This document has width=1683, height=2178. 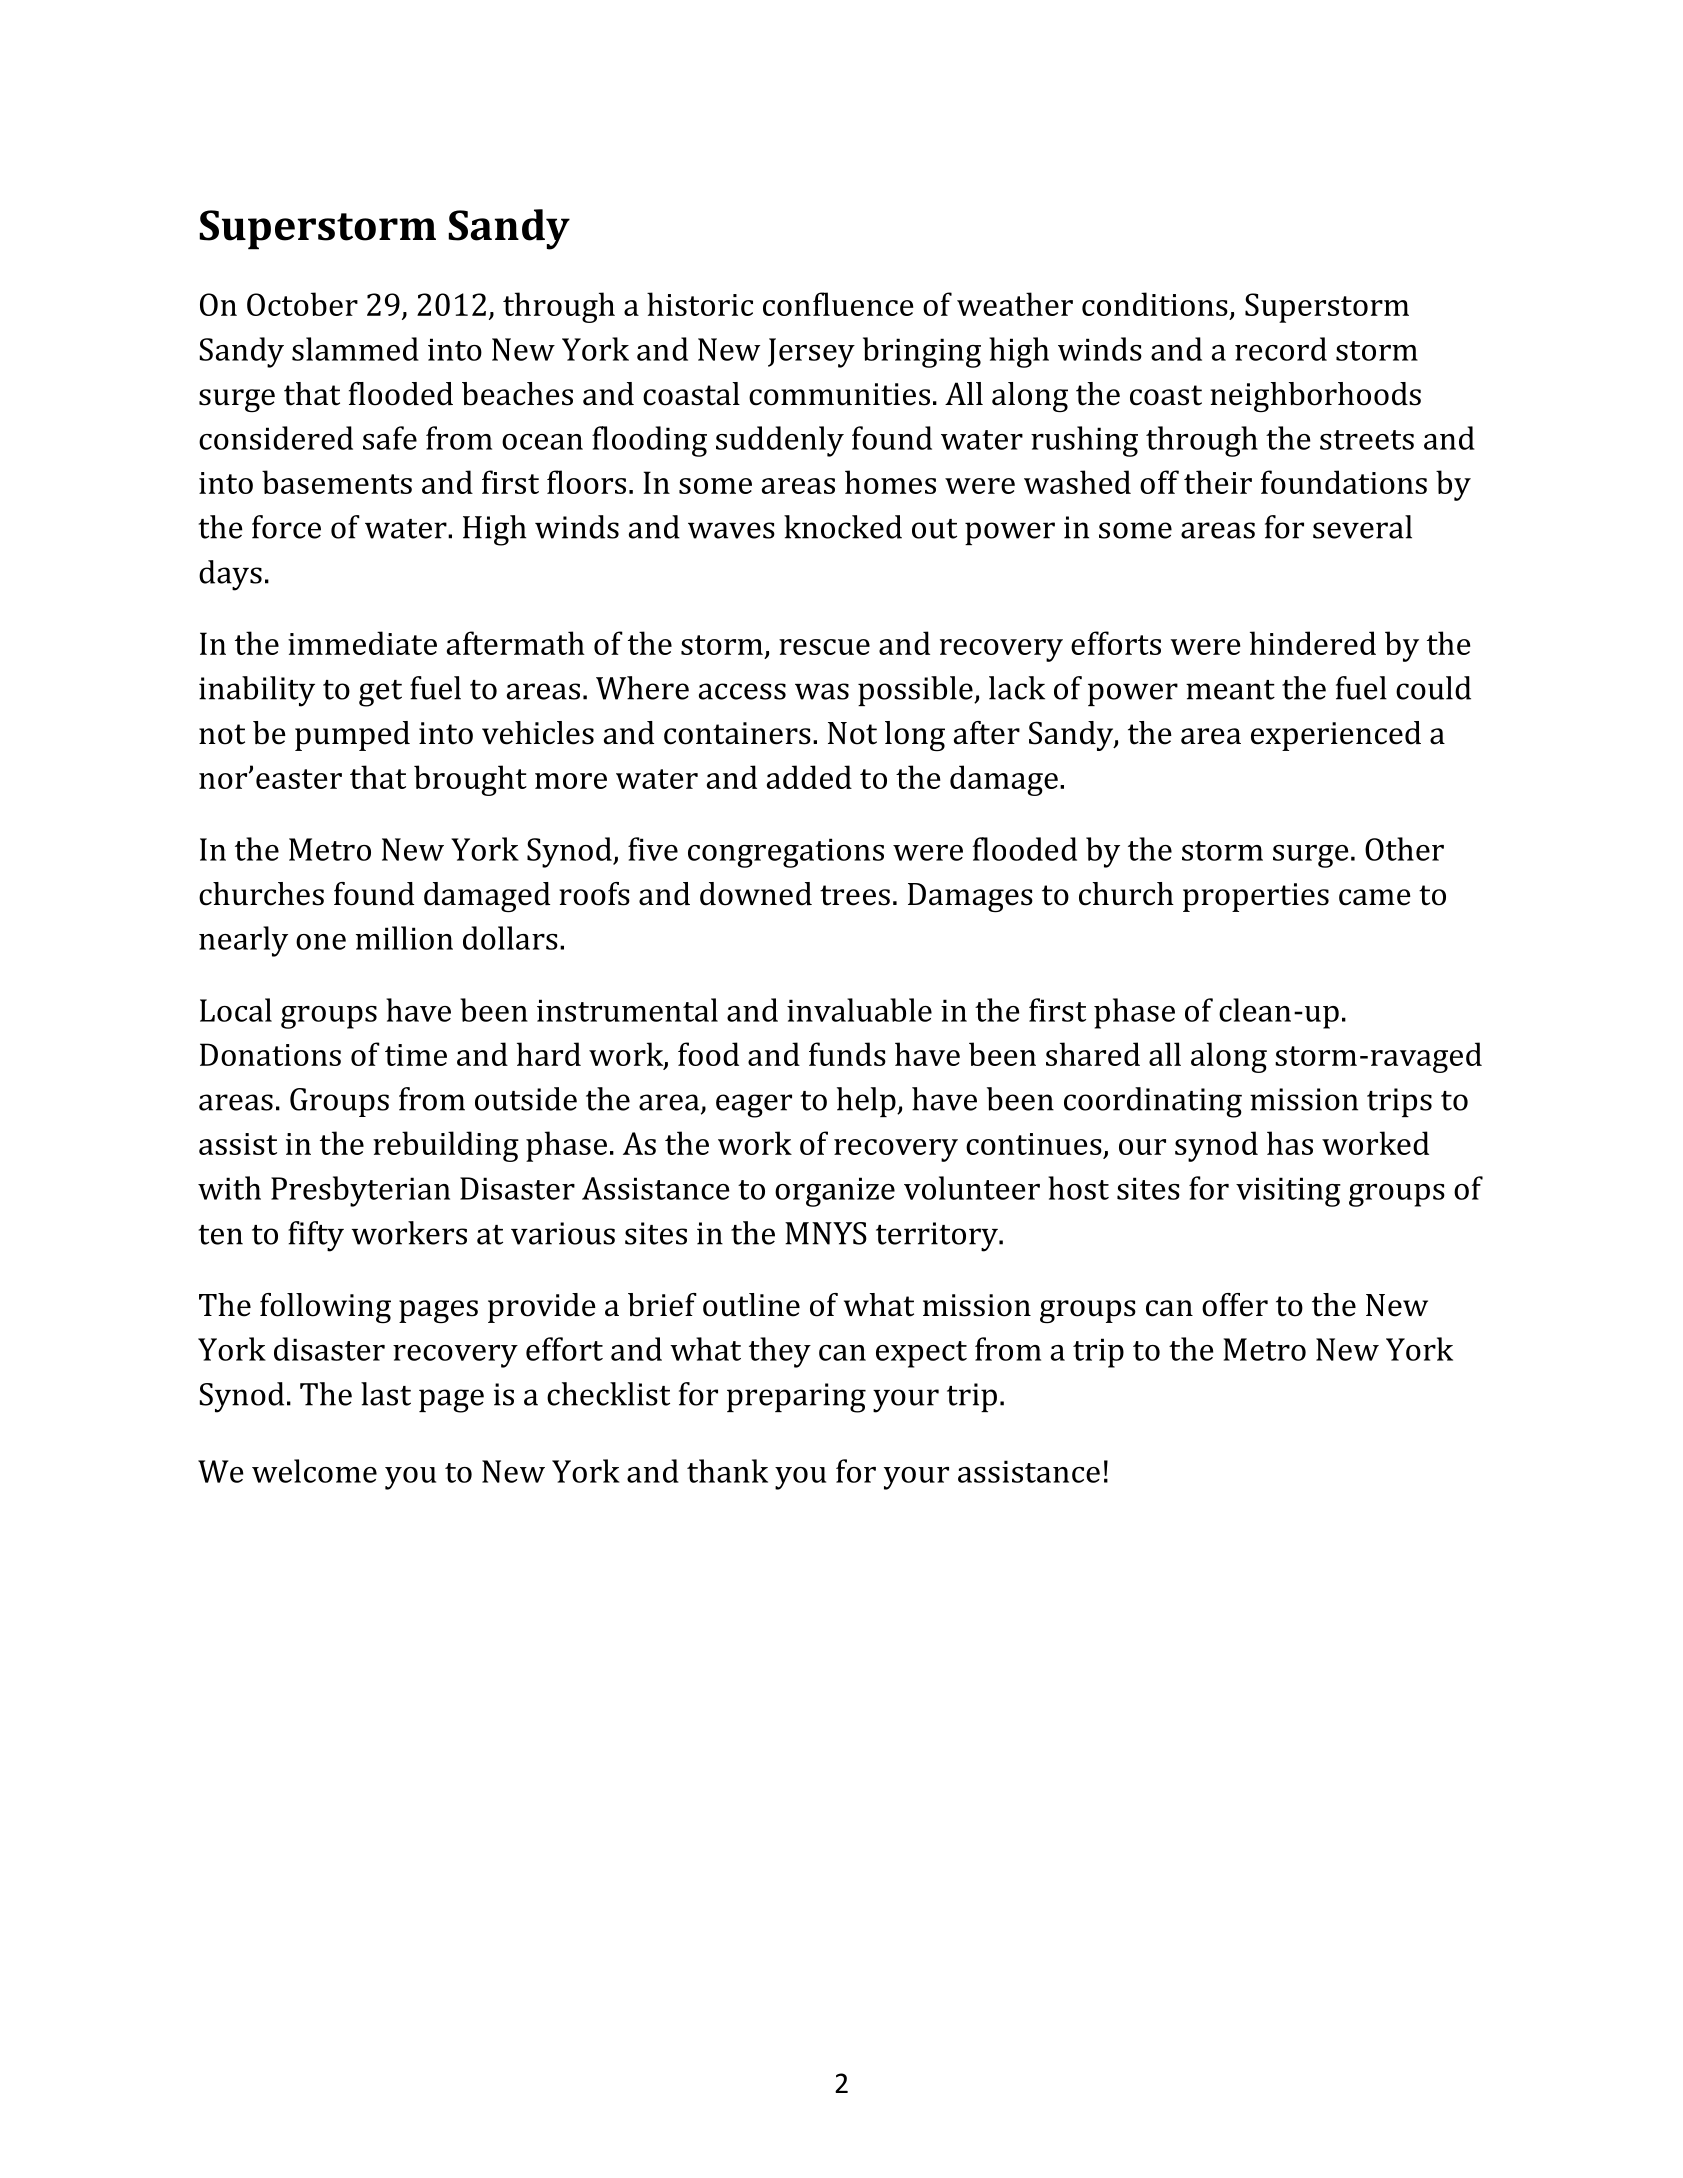 What do you see at coordinates (380, 693) in the document?
I see `get` at bounding box center [380, 693].
